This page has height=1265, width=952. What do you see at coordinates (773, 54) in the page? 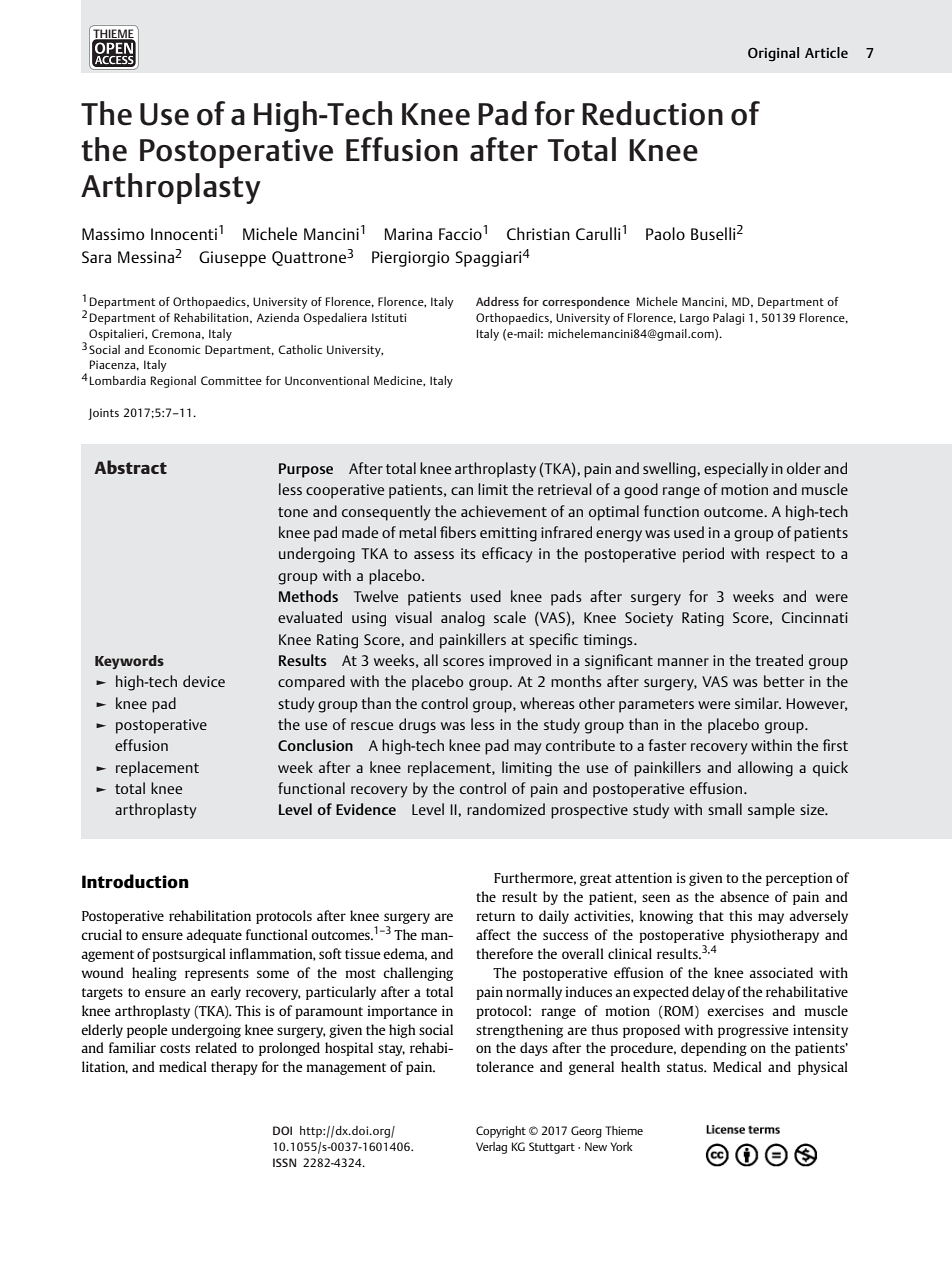
I see `Original` at bounding box center [773, 54].
